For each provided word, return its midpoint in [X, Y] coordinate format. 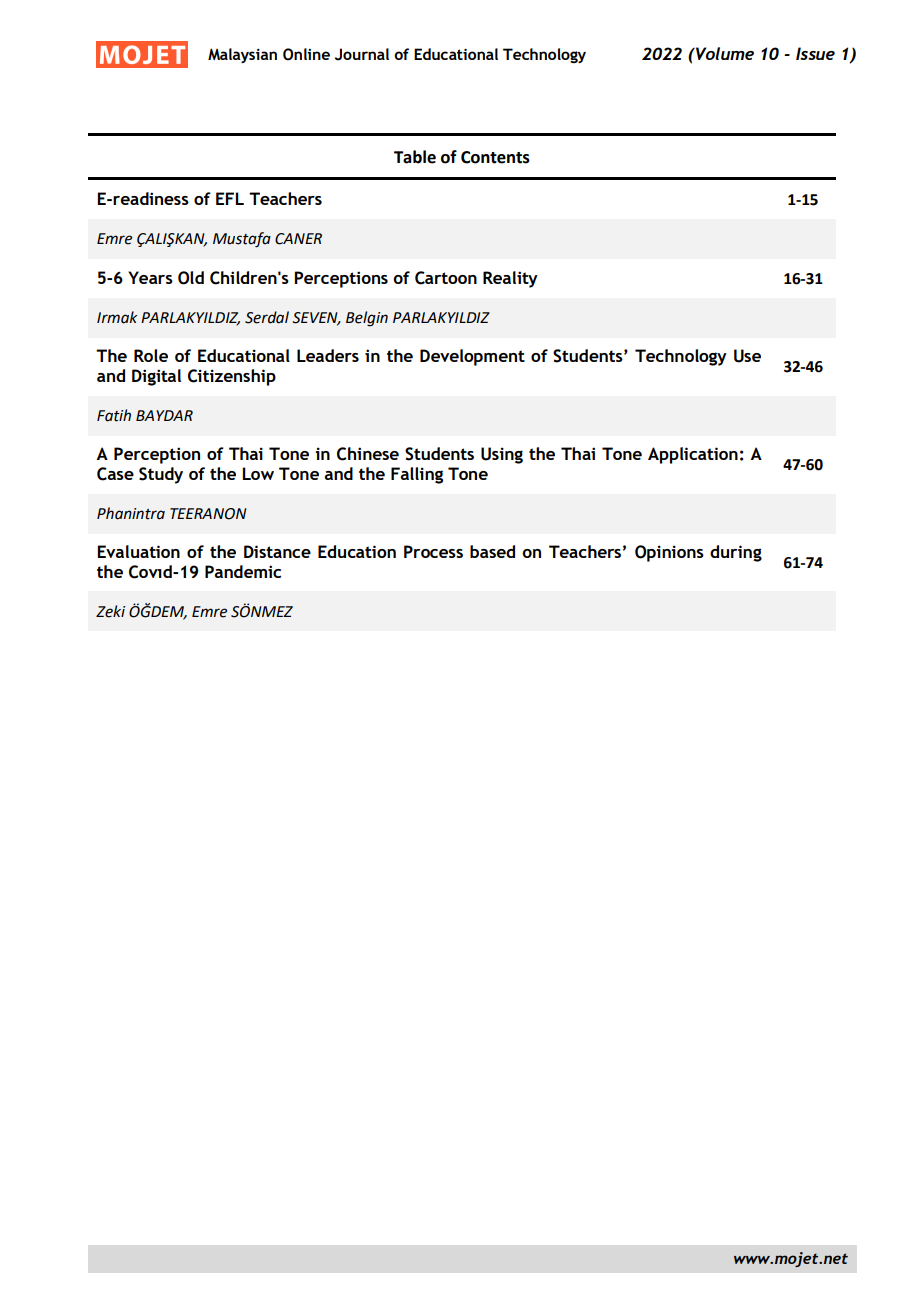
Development [472, 357]
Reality [510, 279]
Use [747, 356]
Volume [724, 53]
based [492, 551]
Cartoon [446, 278]
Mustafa [242, 240]
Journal [362, 54]
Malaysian [242, 55]
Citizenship [232, 377]
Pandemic [243, 571]
